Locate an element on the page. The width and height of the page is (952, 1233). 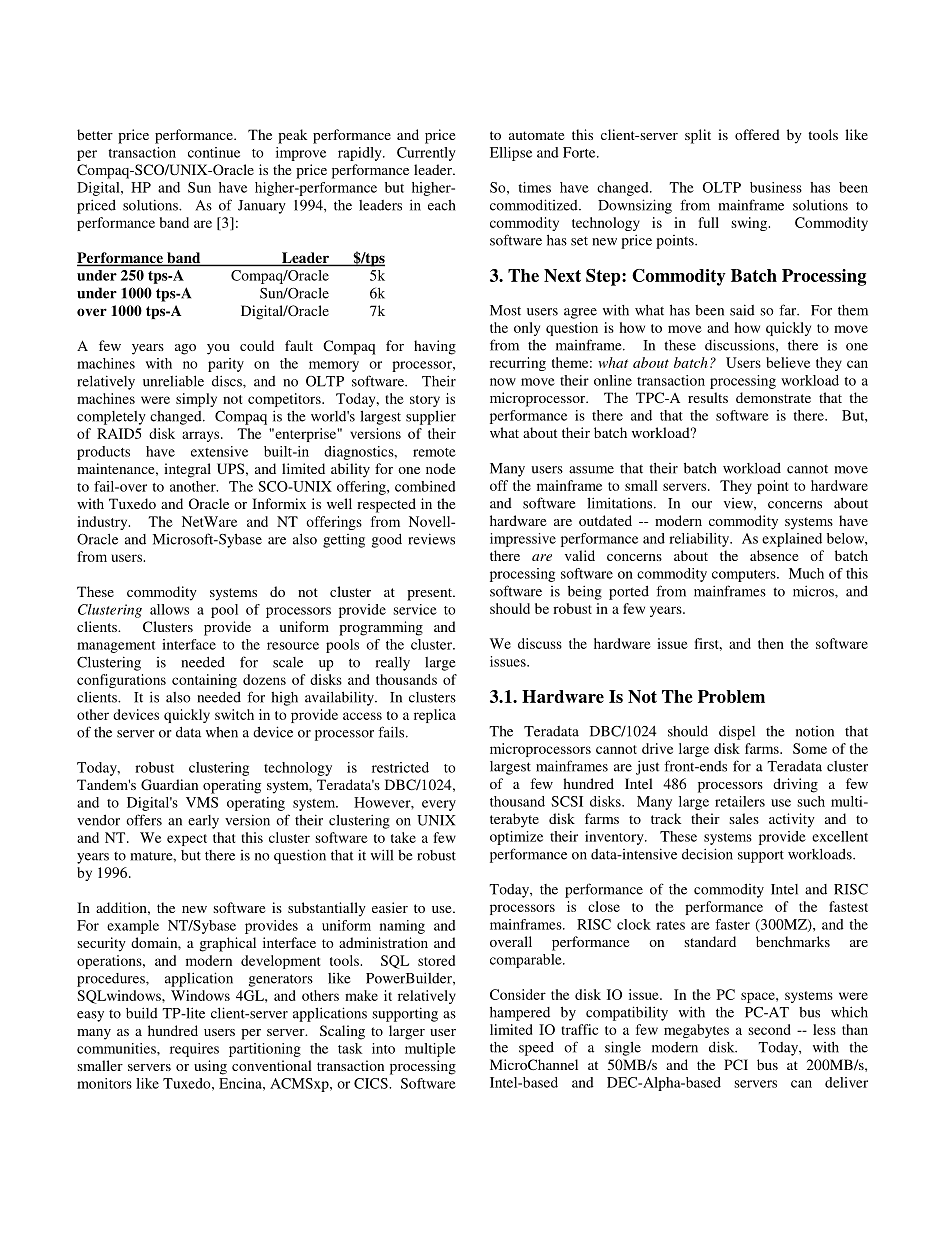
continue is located at coordinates (214, 152).
